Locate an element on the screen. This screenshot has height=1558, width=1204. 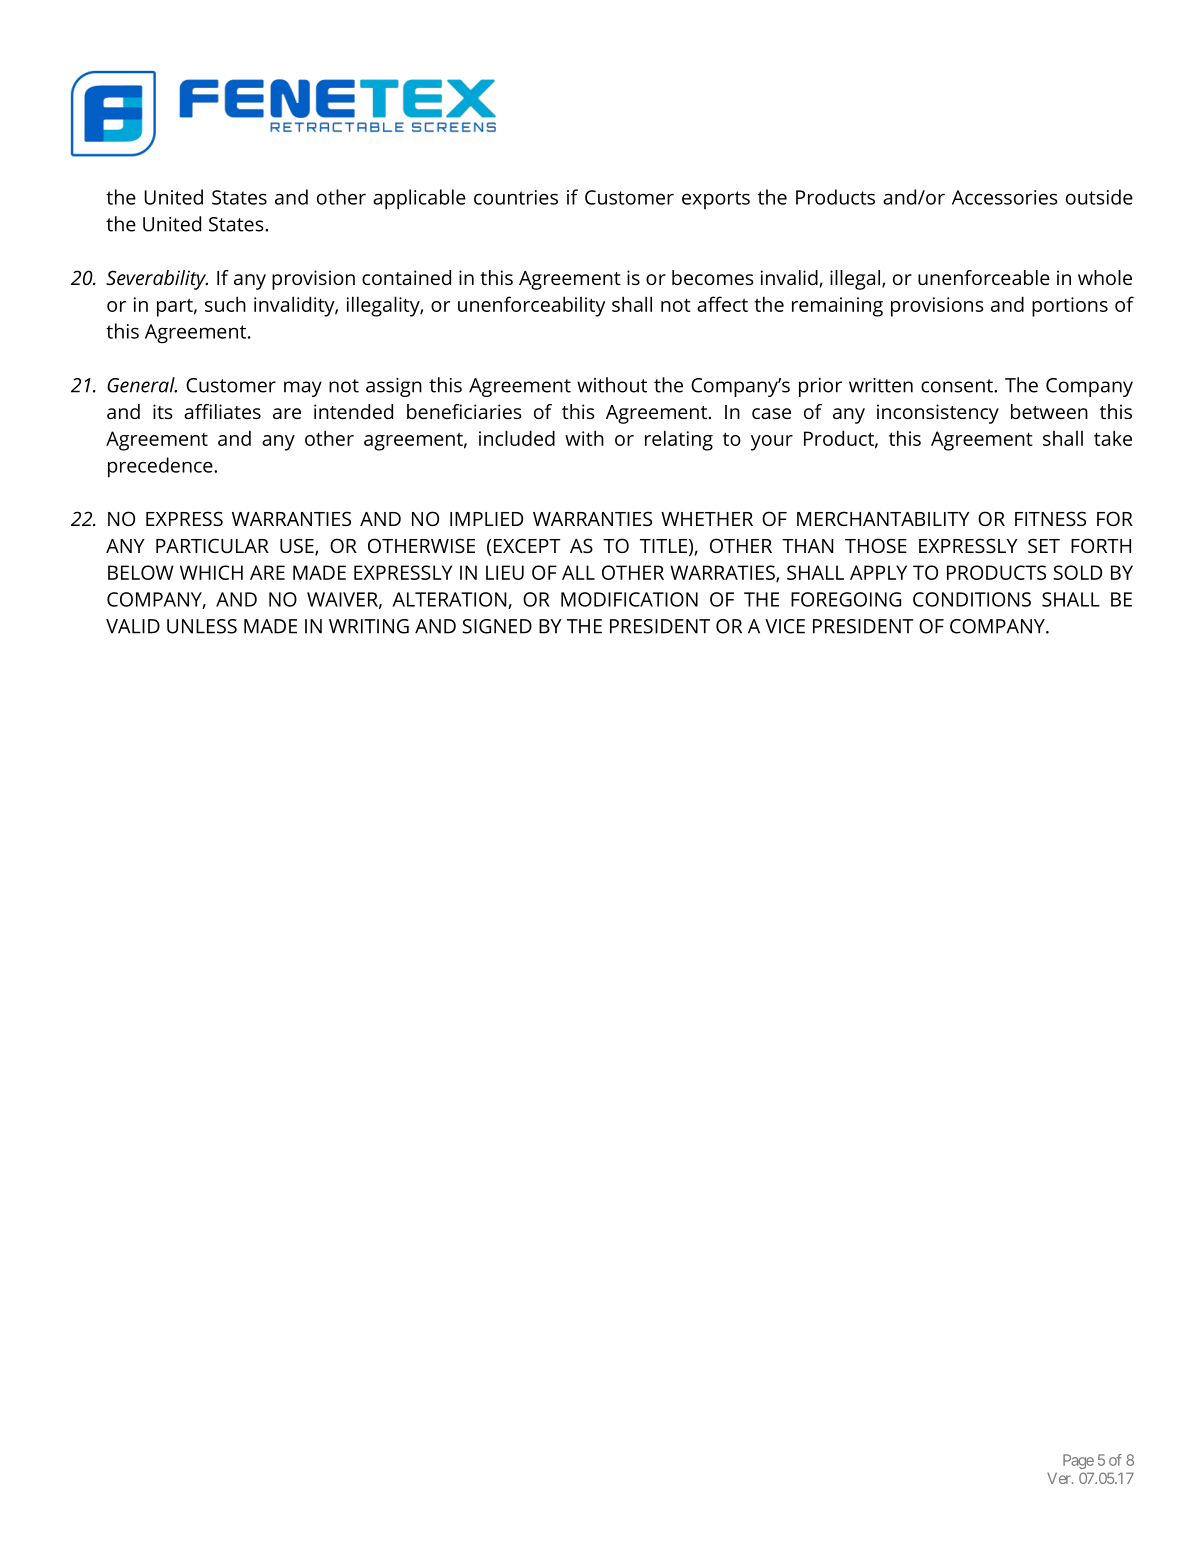
Accessories is located at coordinates (1005, 197).
